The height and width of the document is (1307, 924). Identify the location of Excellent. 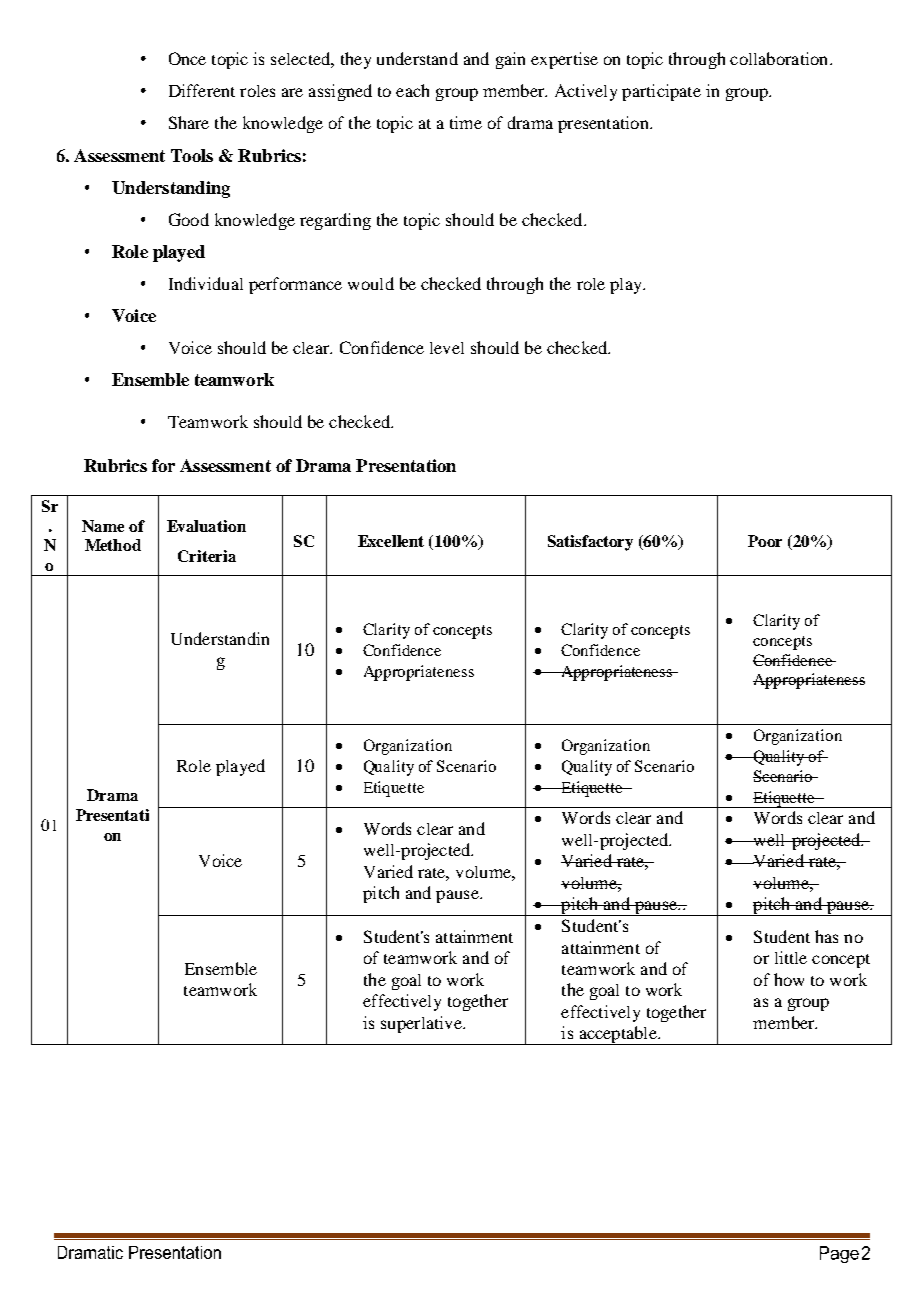
(391, 541).
